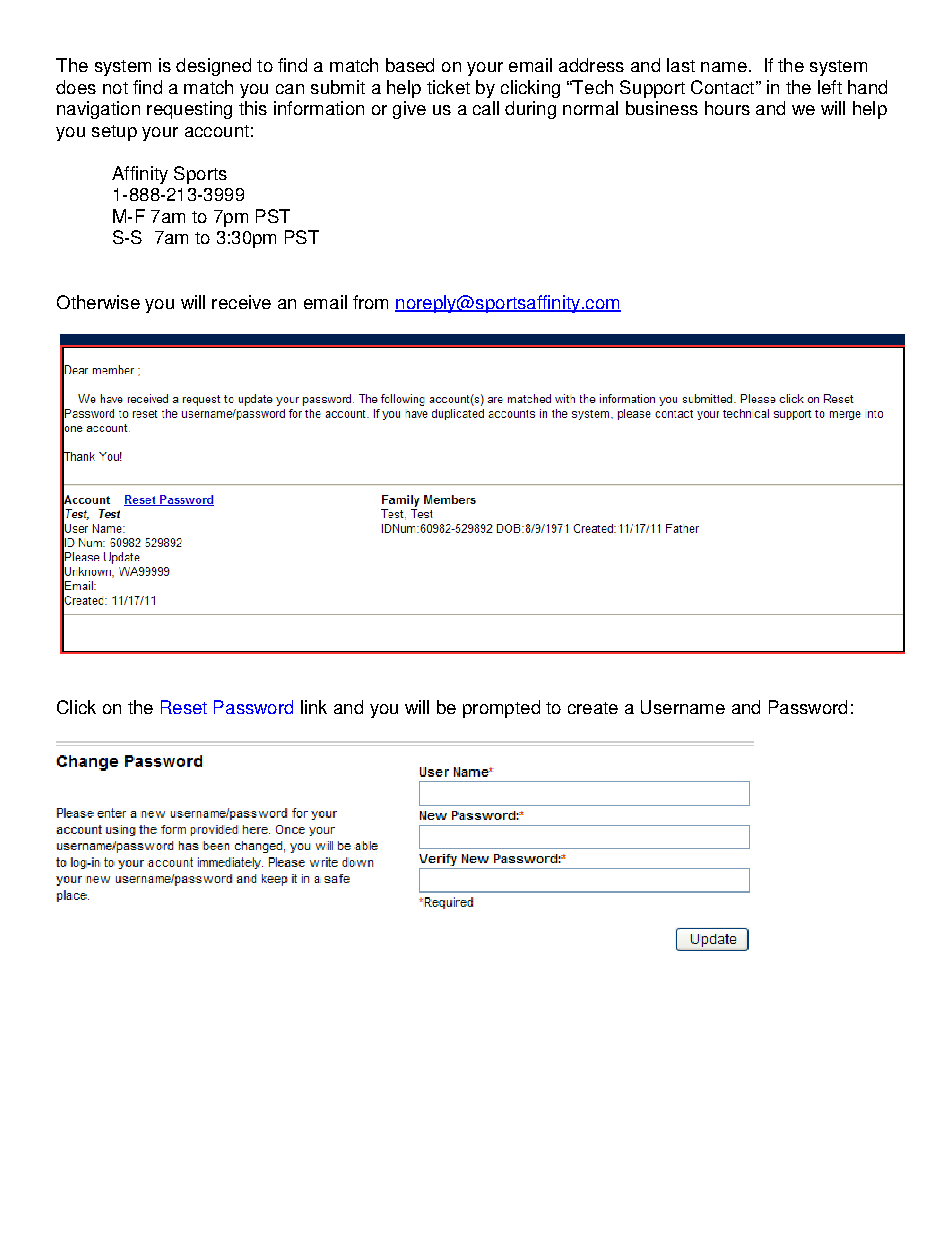 The image size is (952, 1233). Describe the element at coordinates (501, 709) in the screenshot. I see `prompted` at that location.
